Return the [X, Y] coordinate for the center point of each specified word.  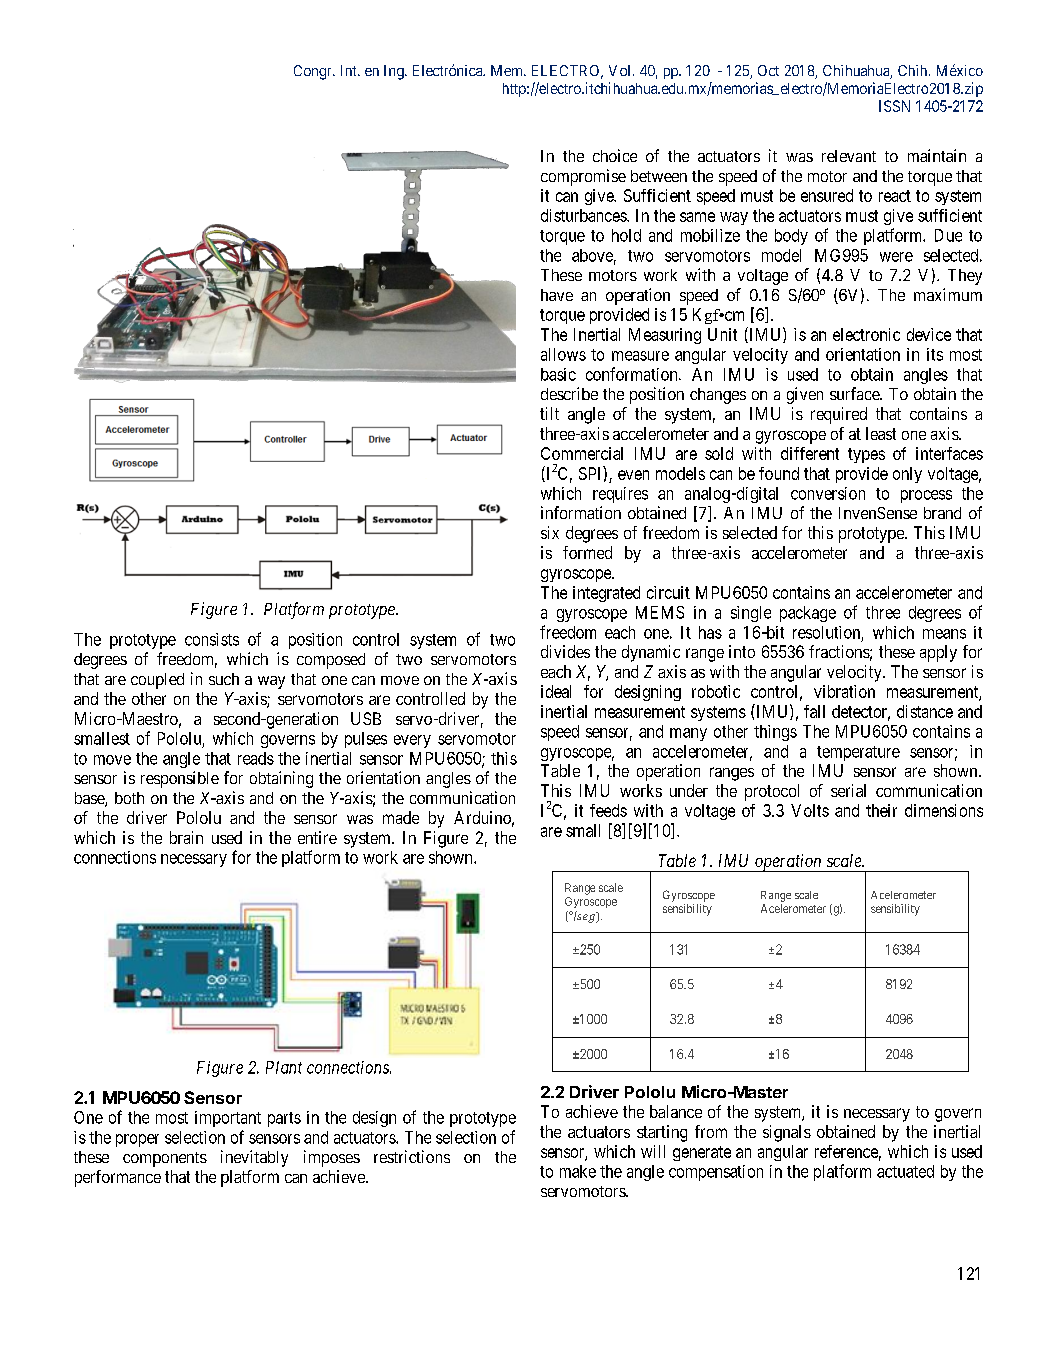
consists [212, 639]
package [808, 614]
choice [615, 155]
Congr [314, 72]
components [165, 1159]
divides [565, 651]
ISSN [894, 106]
